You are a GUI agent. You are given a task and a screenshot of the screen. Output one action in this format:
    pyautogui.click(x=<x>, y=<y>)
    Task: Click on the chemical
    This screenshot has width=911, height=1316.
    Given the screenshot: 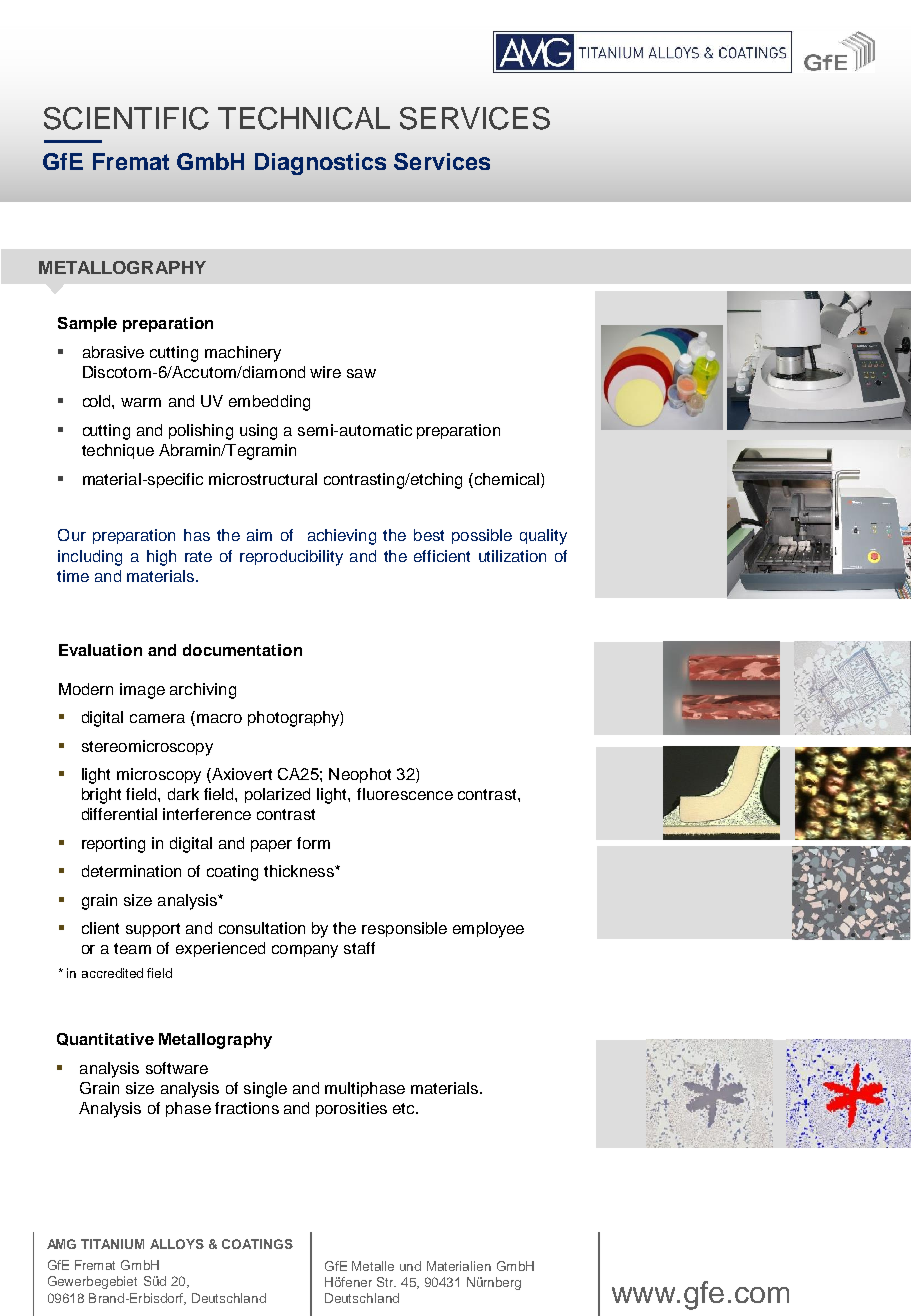 What is the action you would take?
    pyautogui.click(x=507, y=479)
